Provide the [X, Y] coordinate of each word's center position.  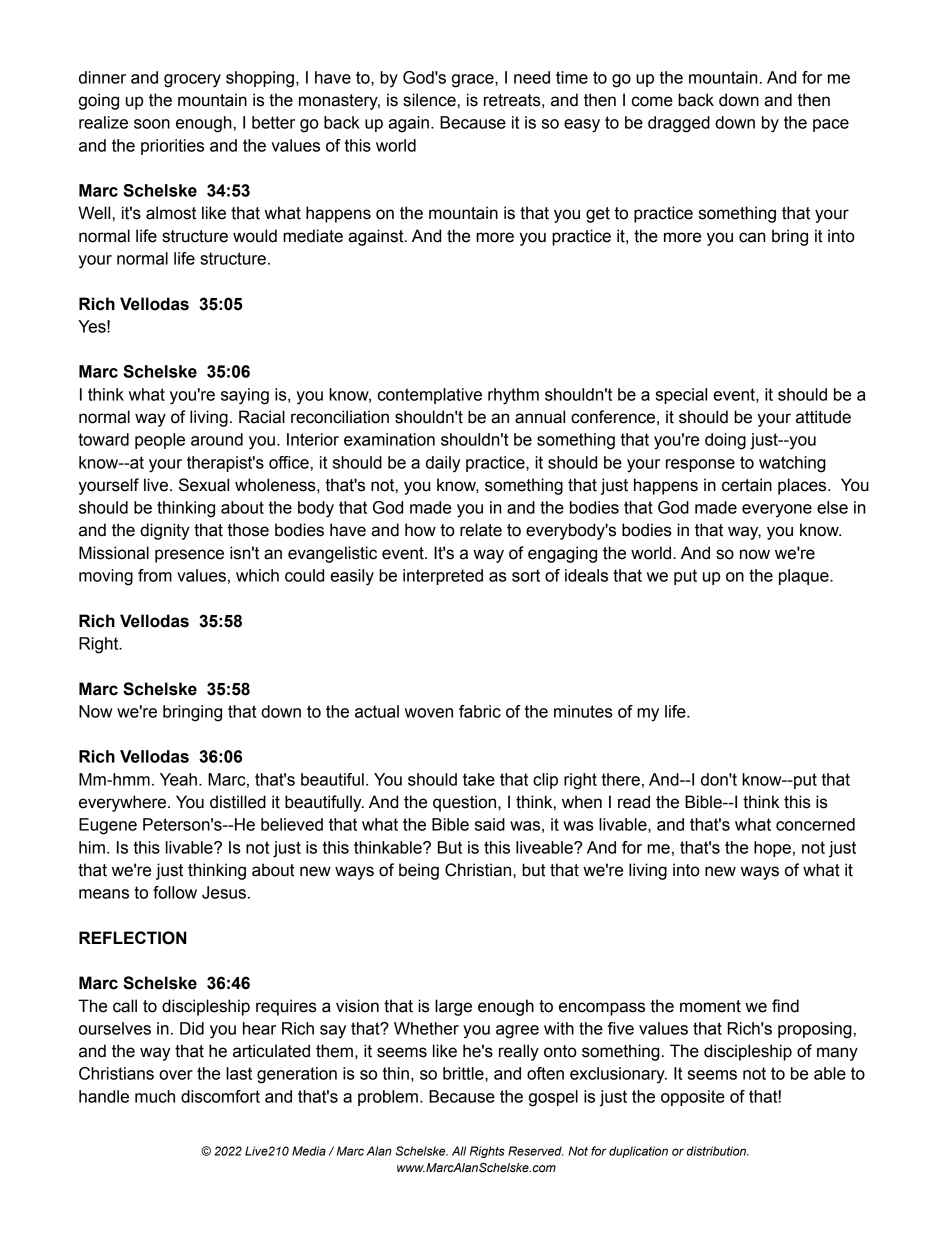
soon [152, 124]
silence [429, 100]
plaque [805, 577]
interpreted [443, 577]
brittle [464, 1073]
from [155, 575]
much [155, 1096]
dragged [679, 124]
